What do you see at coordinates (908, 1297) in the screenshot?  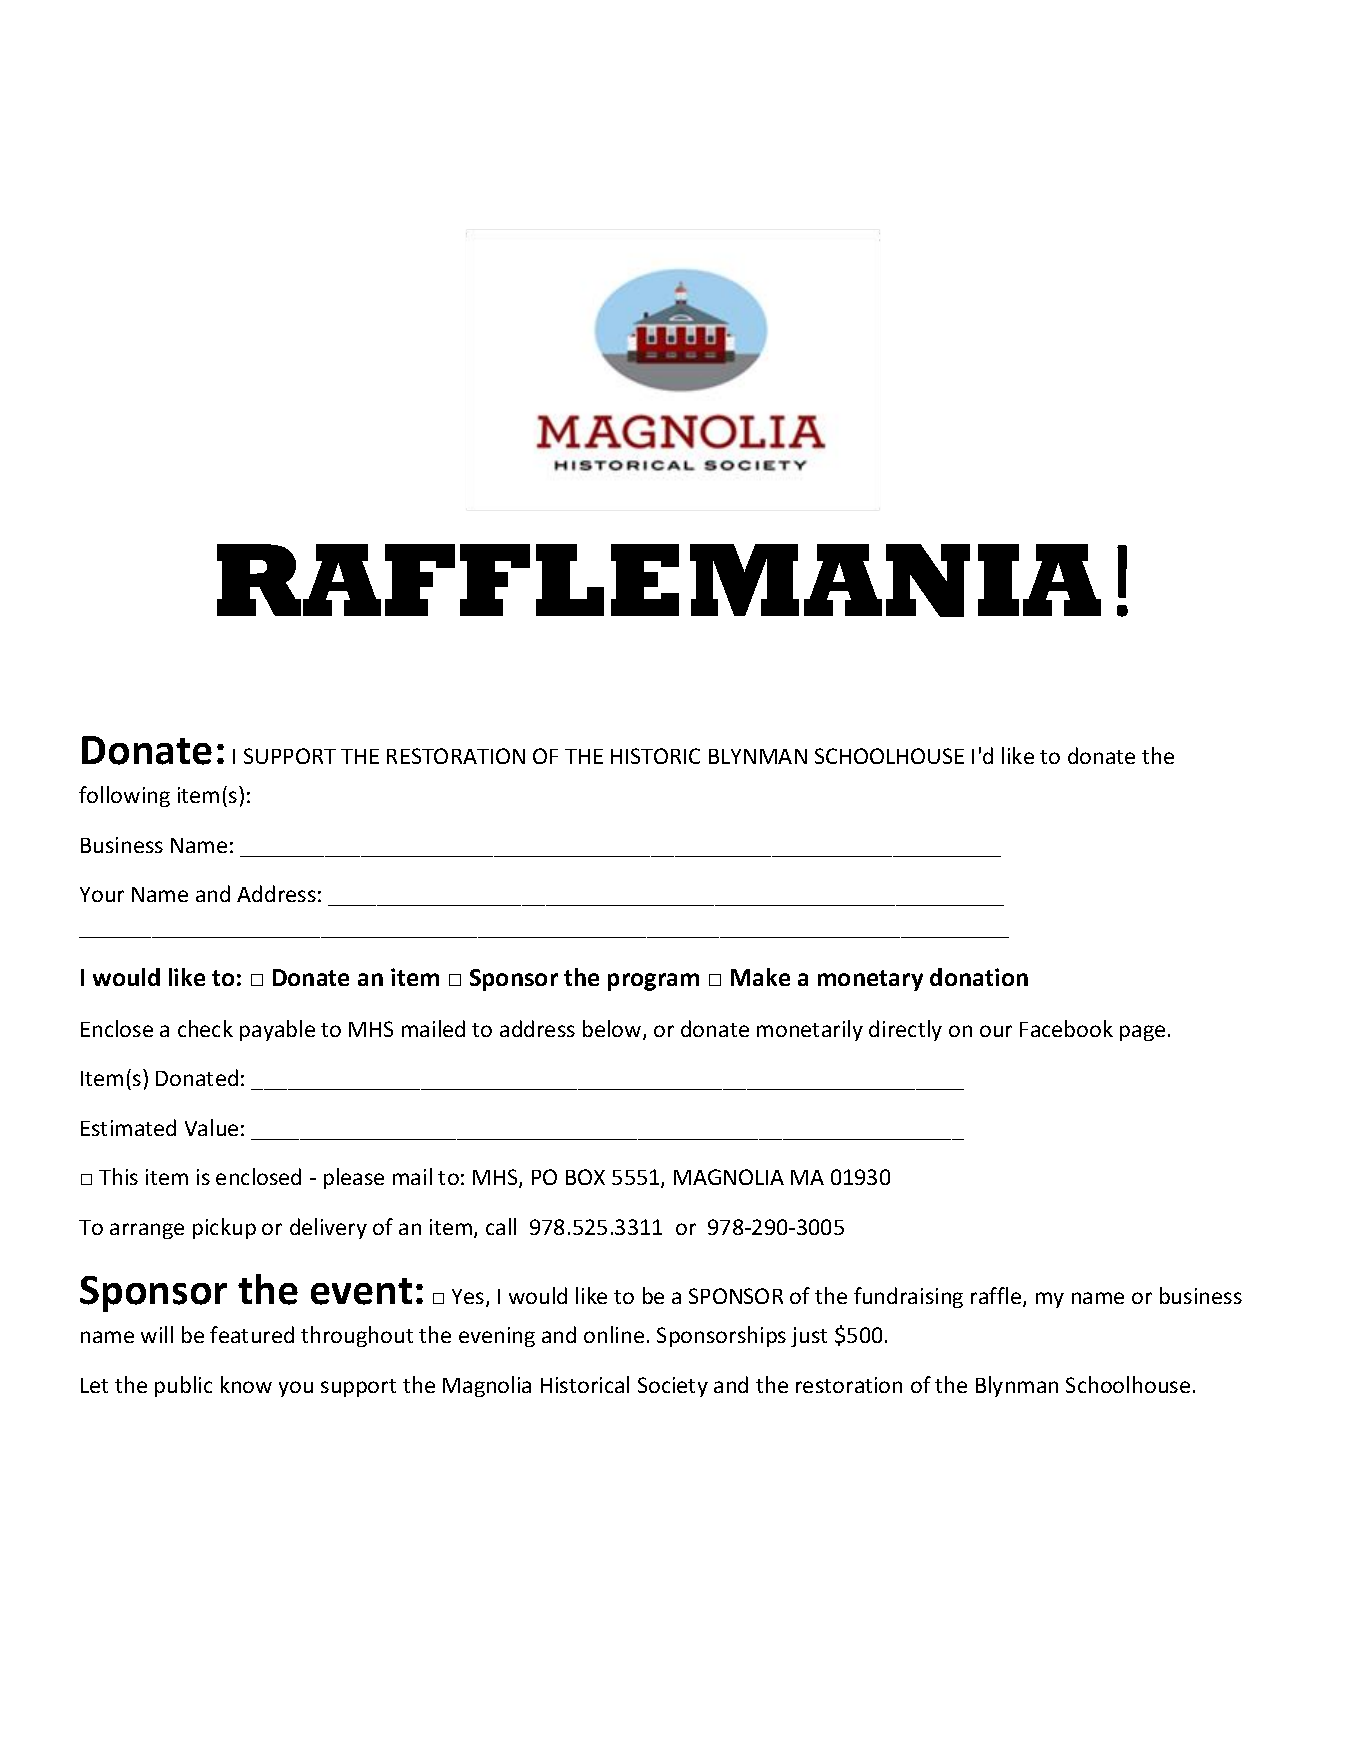 I see `fundraising` at bounding box center [908, 1297].
